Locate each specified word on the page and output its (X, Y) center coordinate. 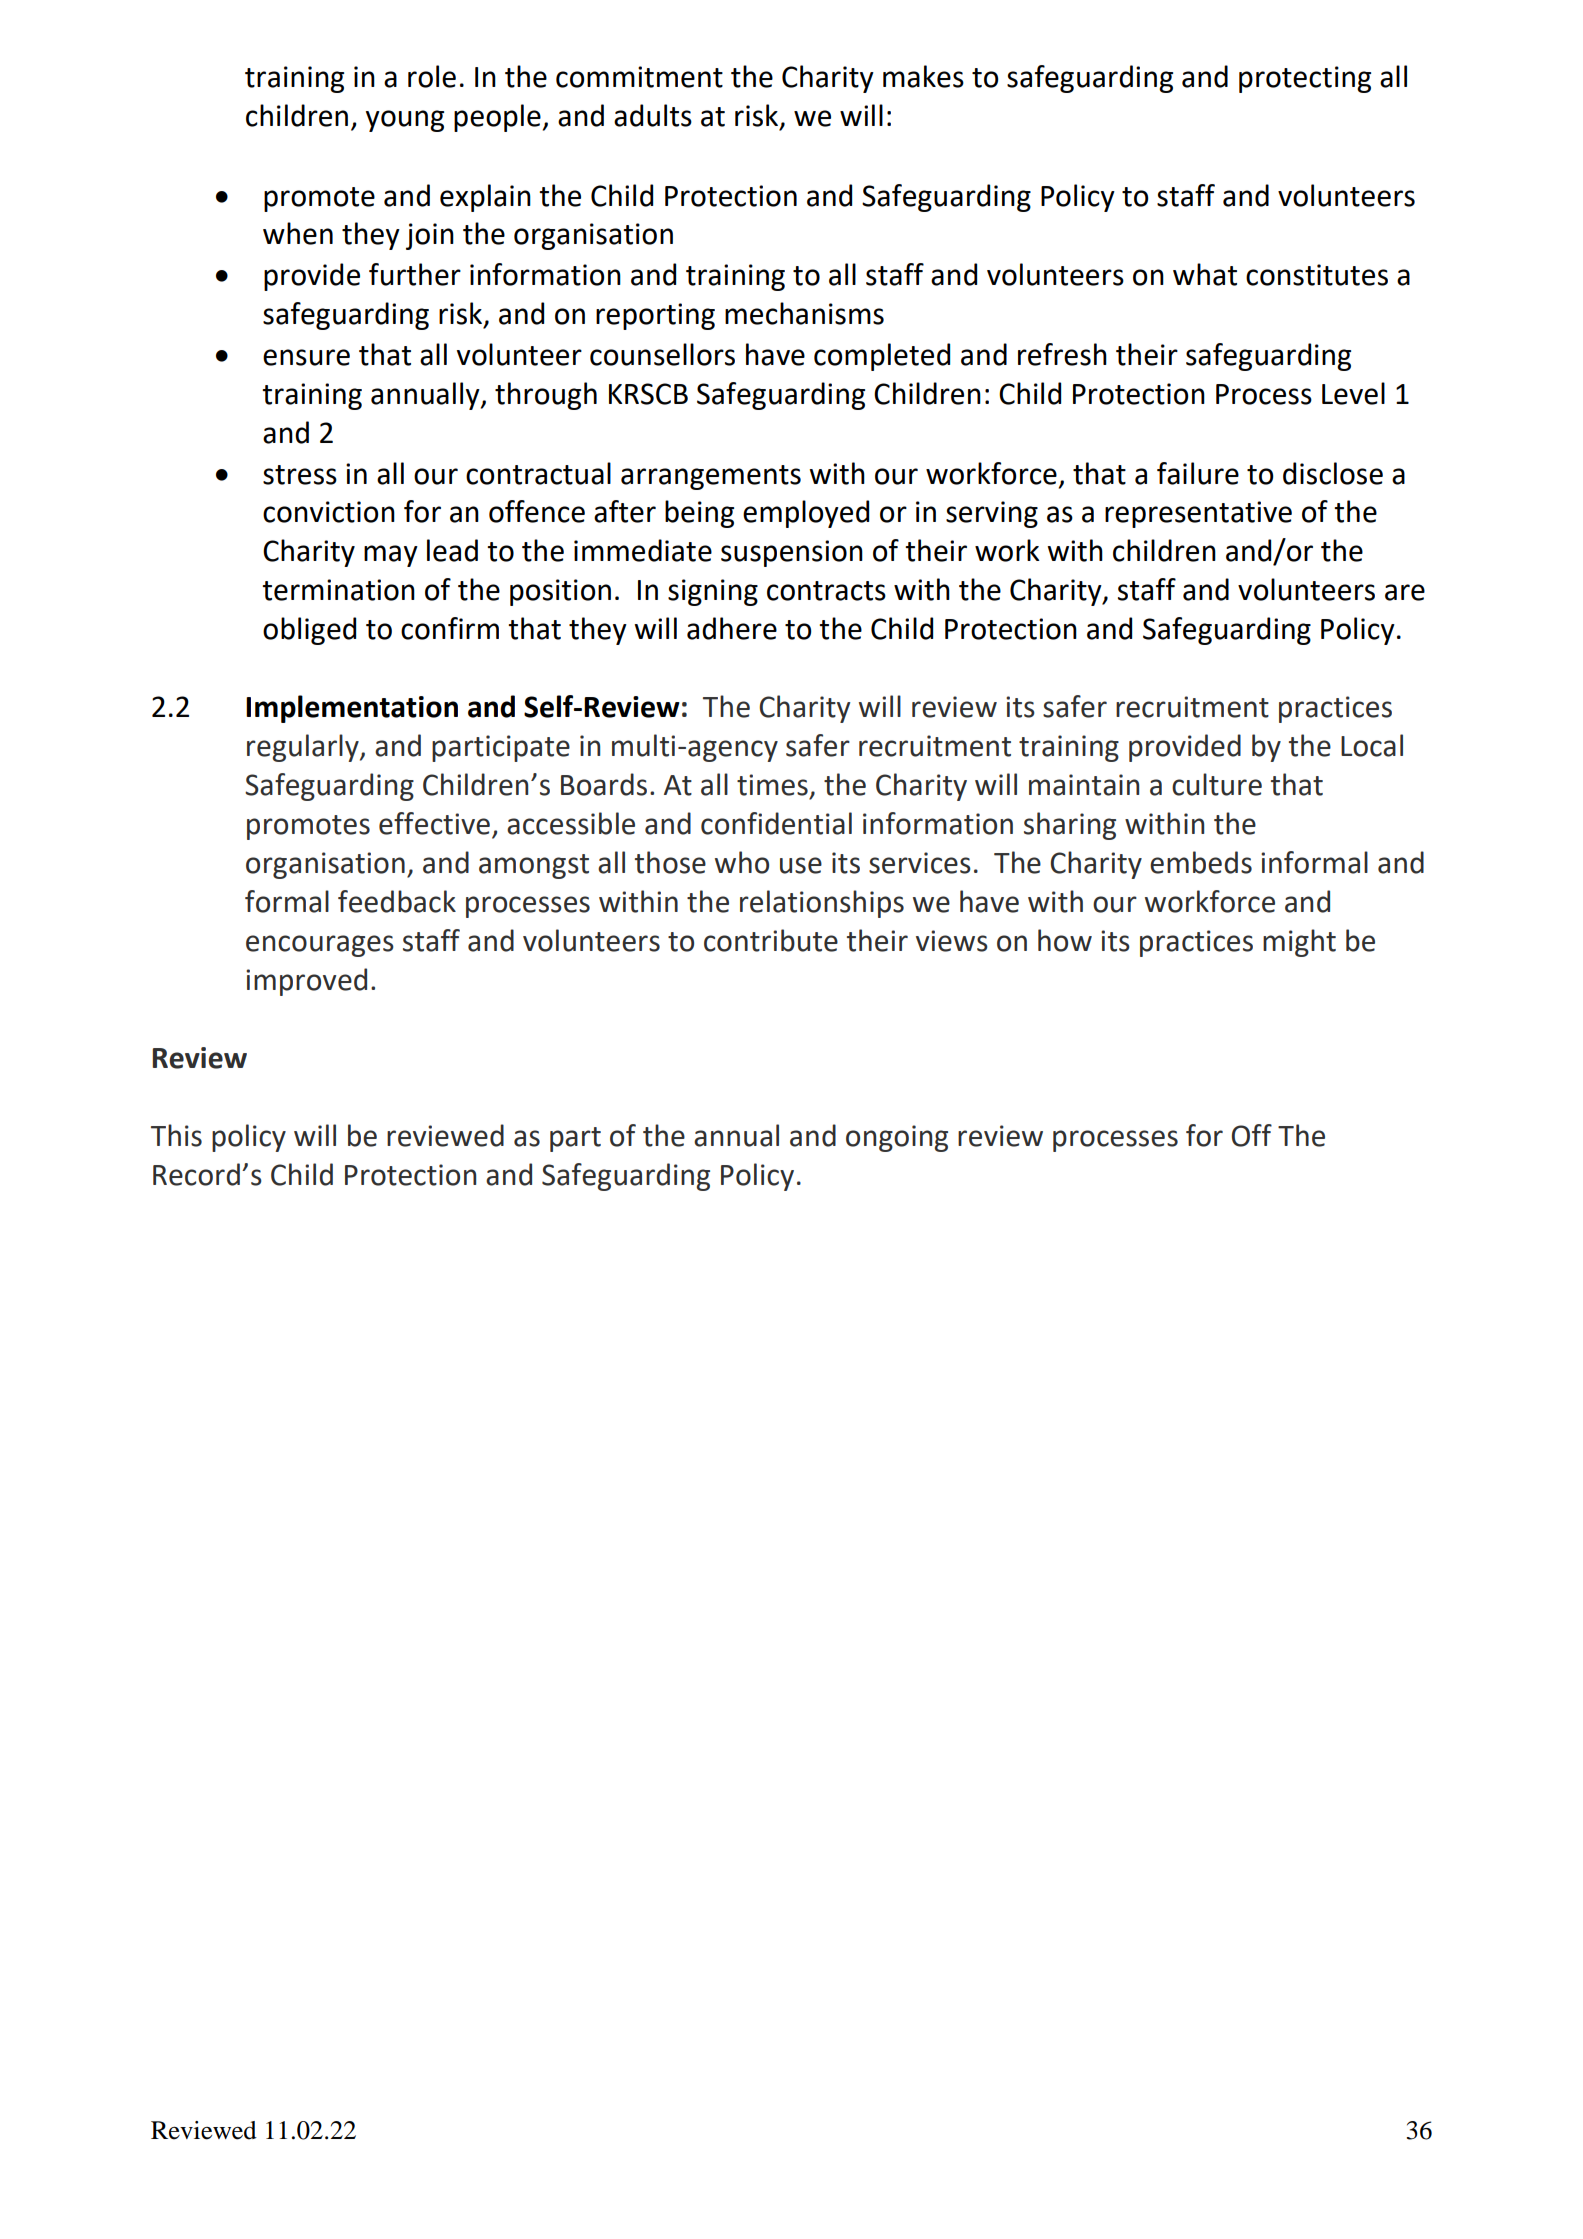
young (405, 121)
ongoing (897, 1138)
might (1299, 943)
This (176, 1135)
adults (653, 115)
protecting (1305, 79)
